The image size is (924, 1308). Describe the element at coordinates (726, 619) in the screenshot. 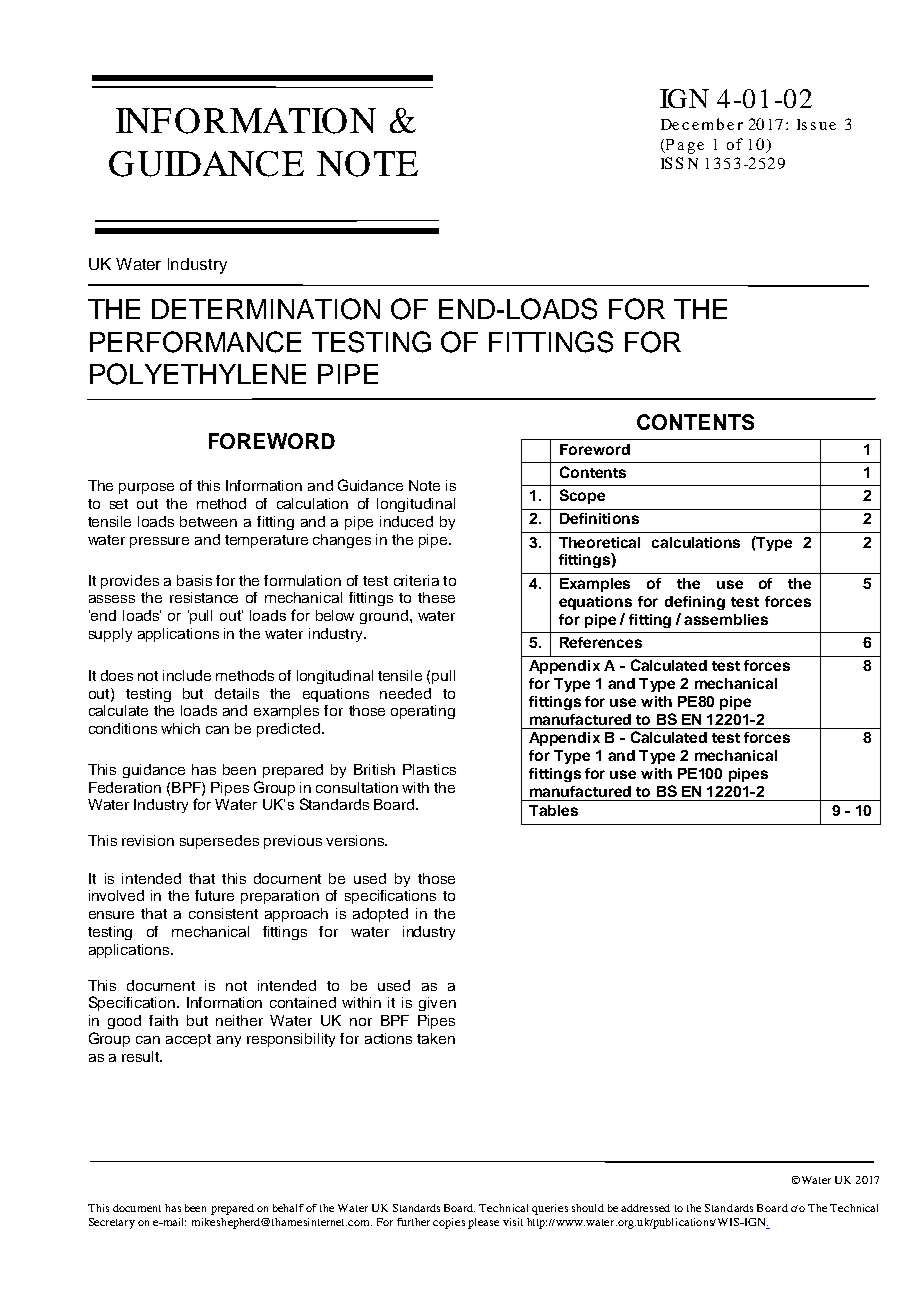

I see `assemblies` at that location.
